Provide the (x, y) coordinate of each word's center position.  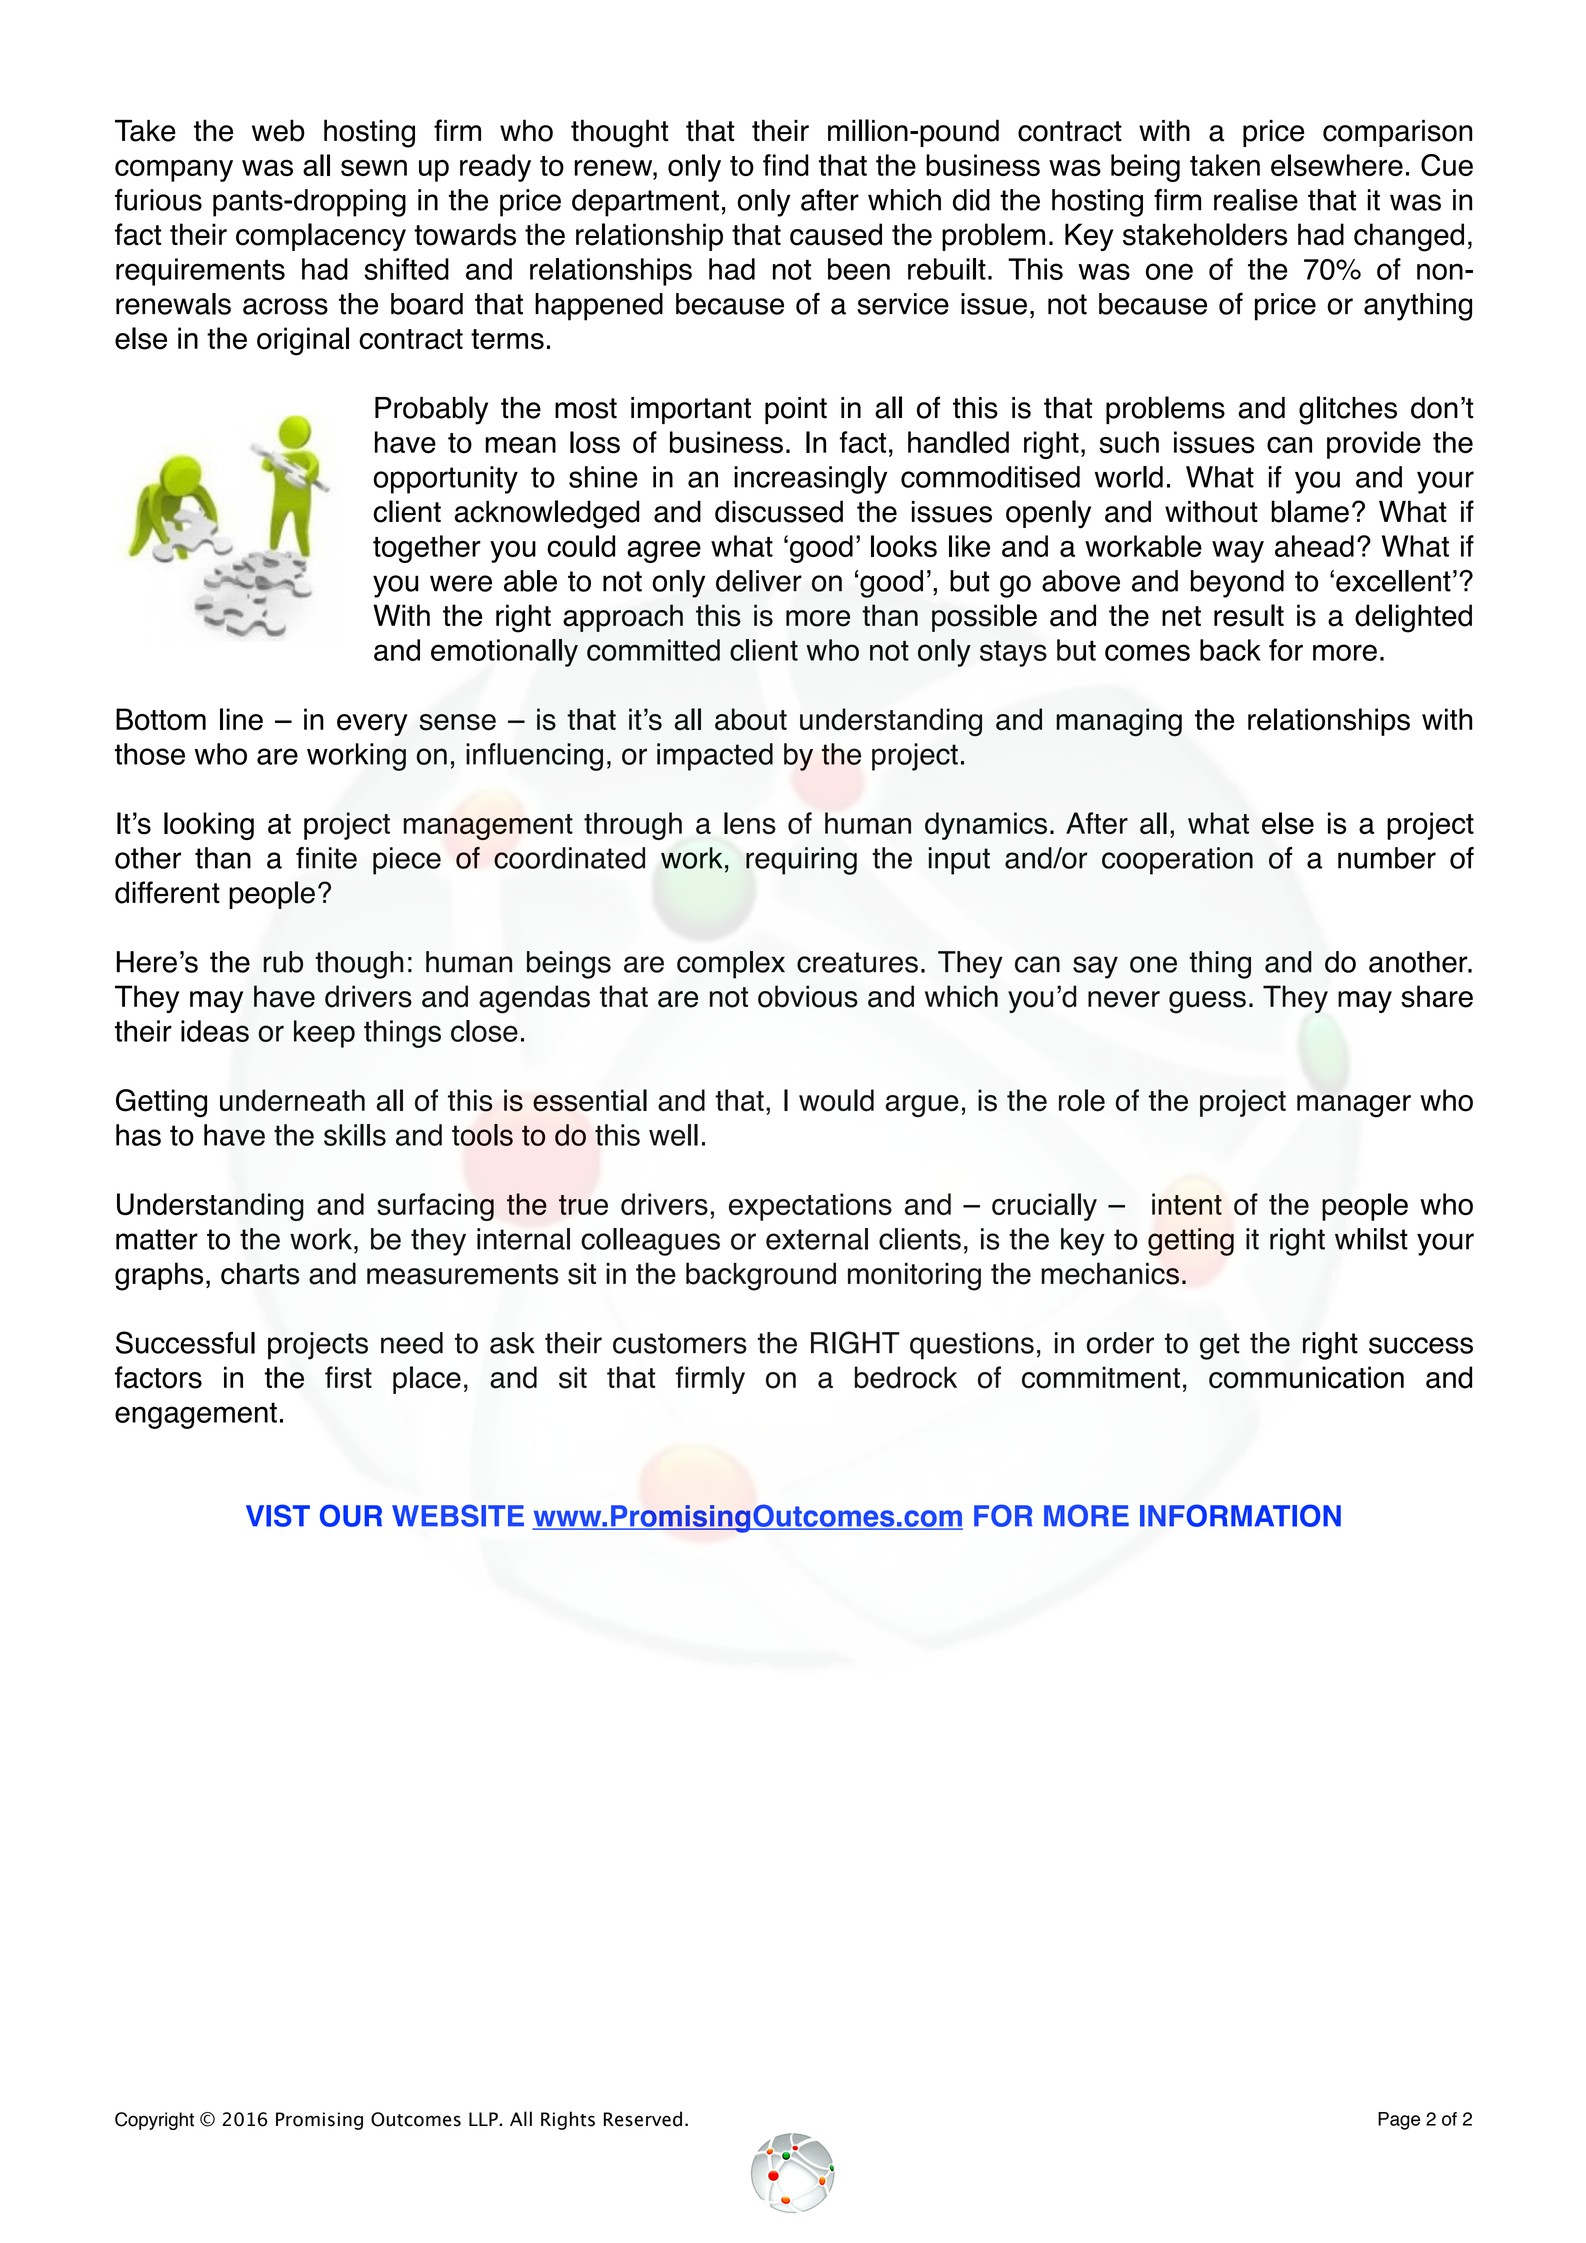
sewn (374, 167)
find (786, 165)
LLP (484, 2119)
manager (1354, 1106)
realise (1256, 200)
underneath (292, 1100)
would (836, 1100)
